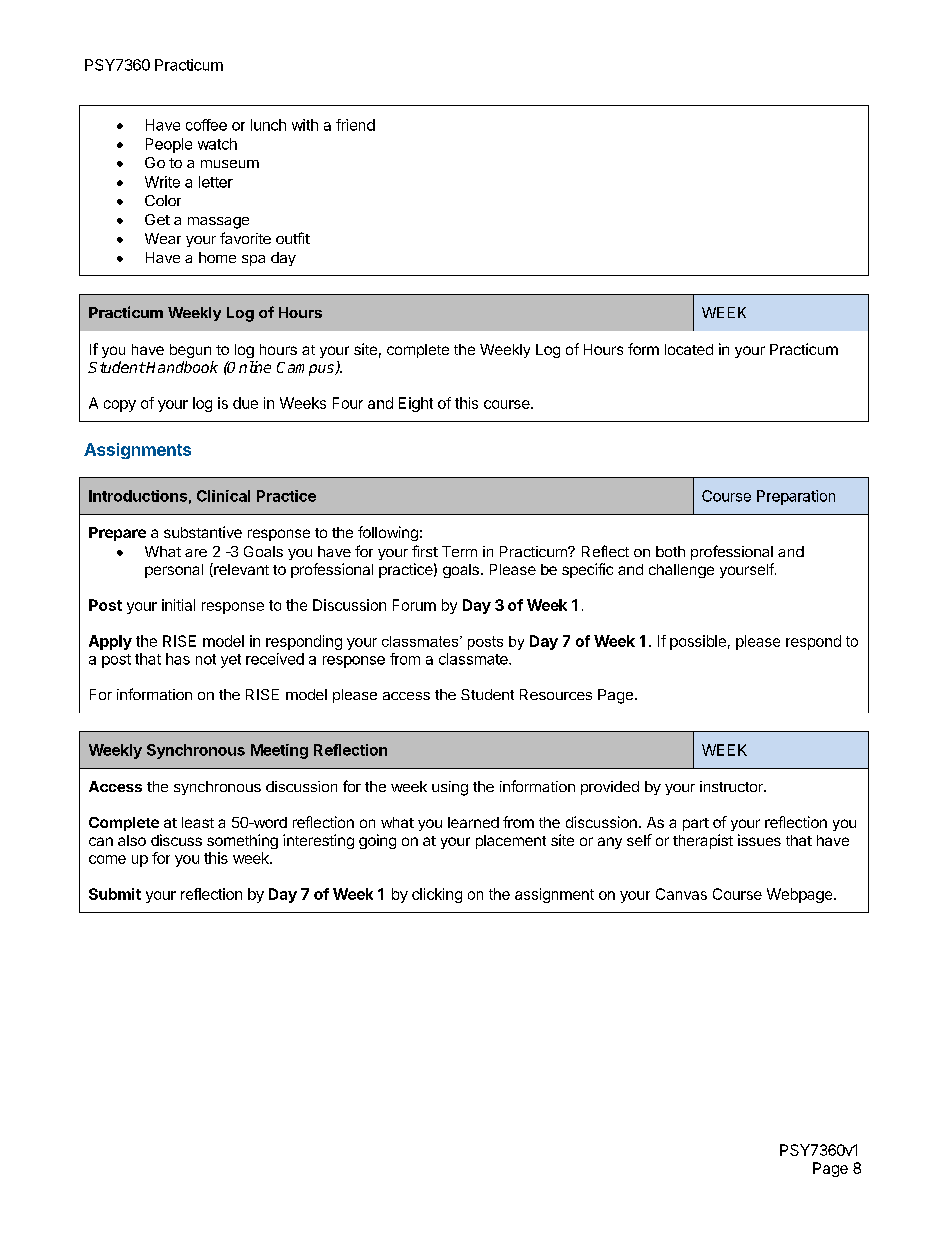 The image size is (952, 1233). I want to click on both, so click(670, 551).
